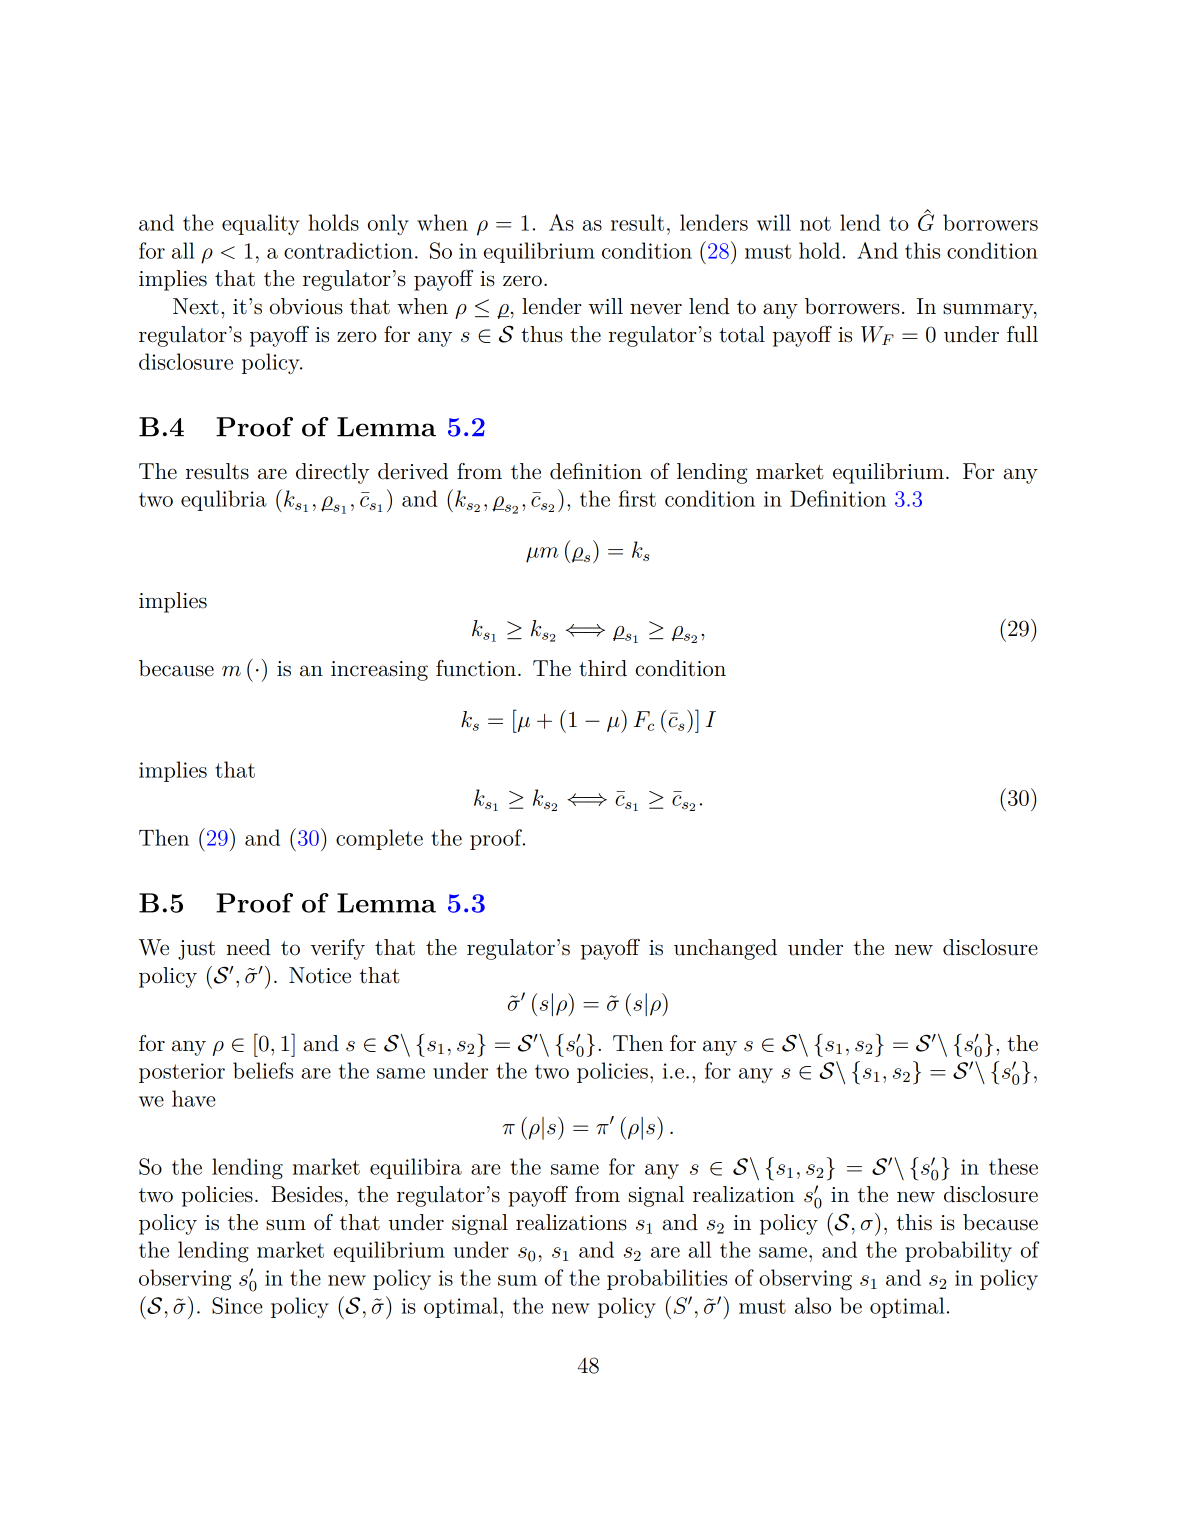 The image size is (1177, 1523). I want to click on unchanged, so click(725, 949).
